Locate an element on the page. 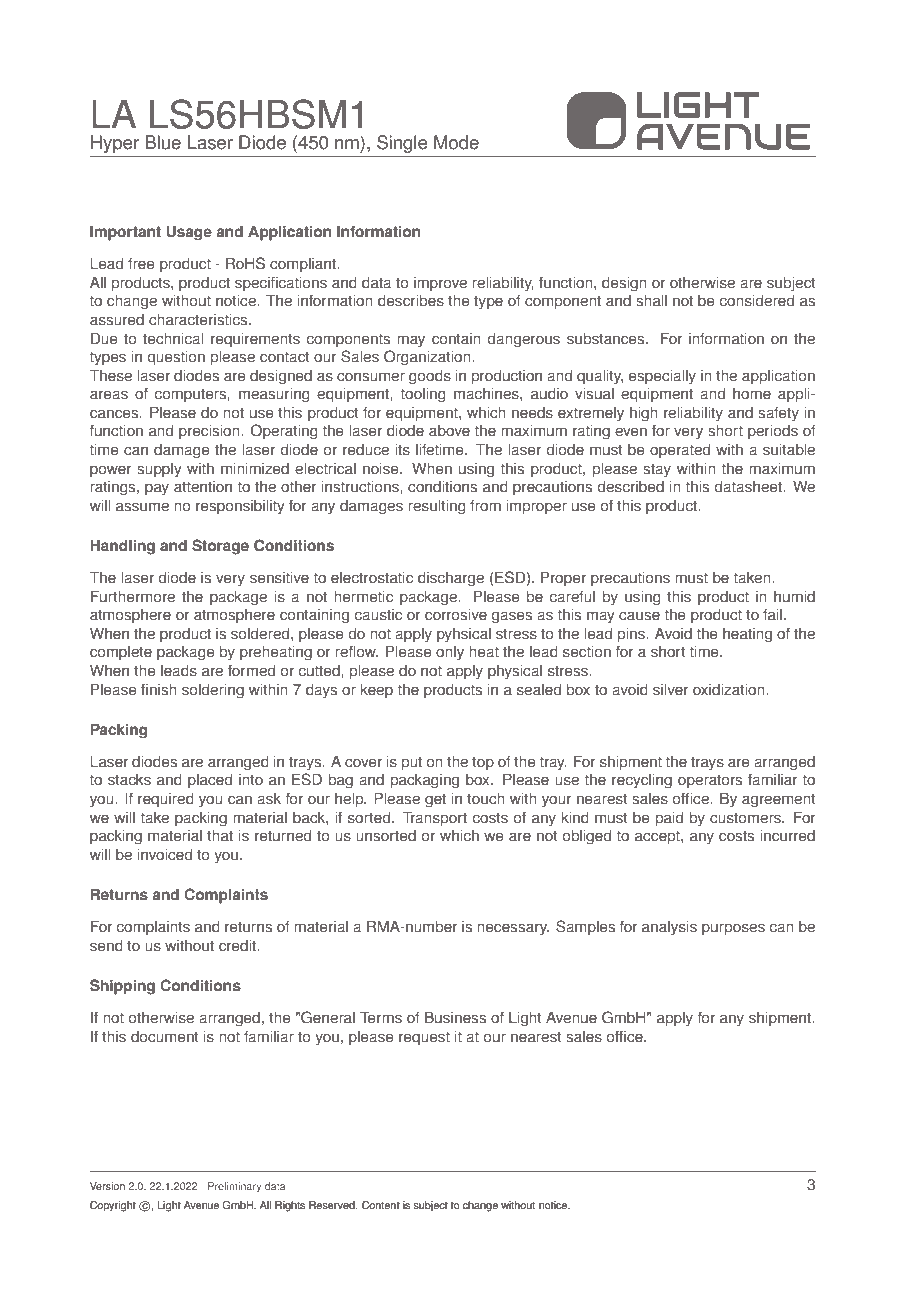 The width and height of the document is (924, 1308). oxidization is located at coordinates (730, 689).
